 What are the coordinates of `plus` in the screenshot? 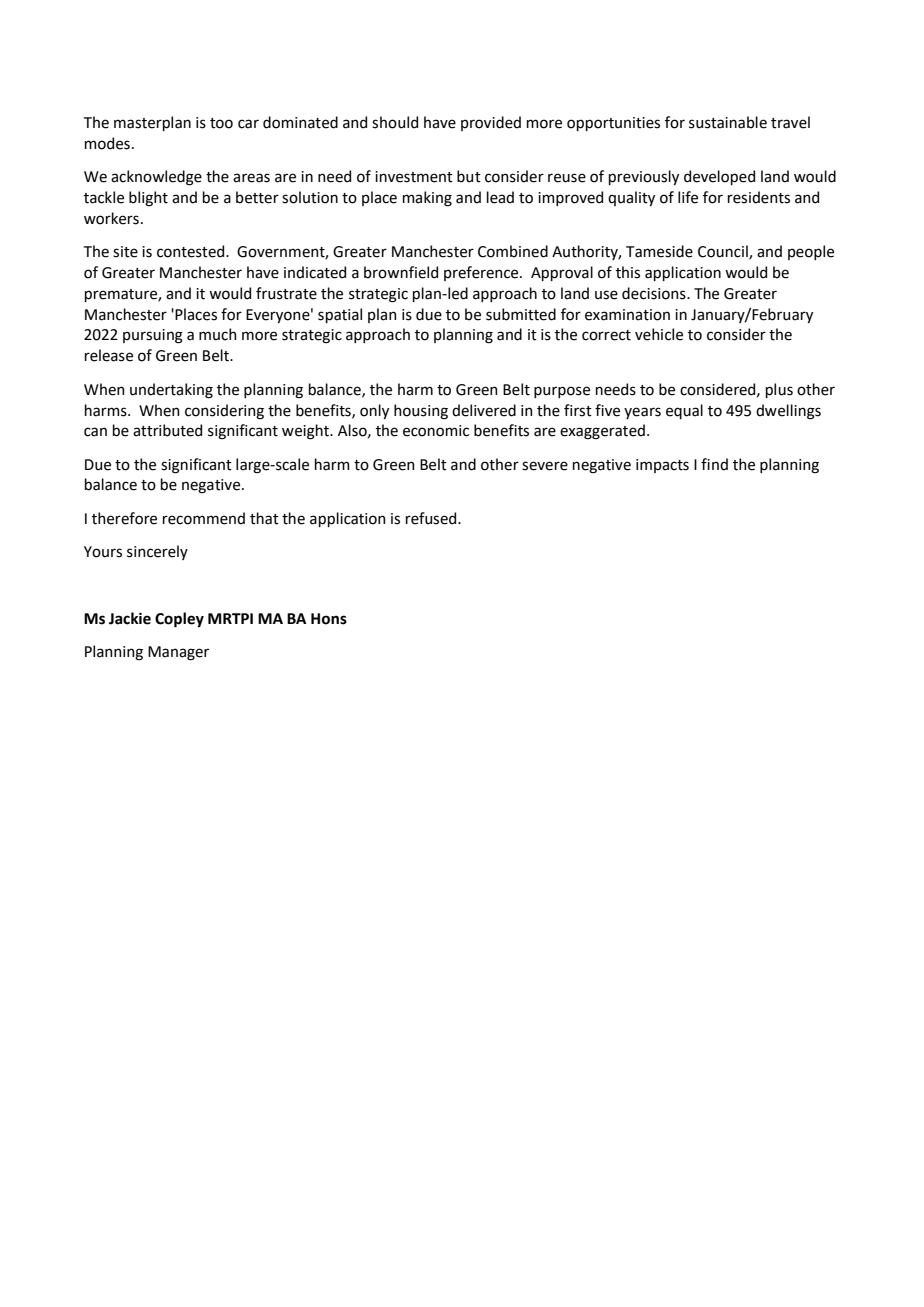 It's located at (779, 390).
